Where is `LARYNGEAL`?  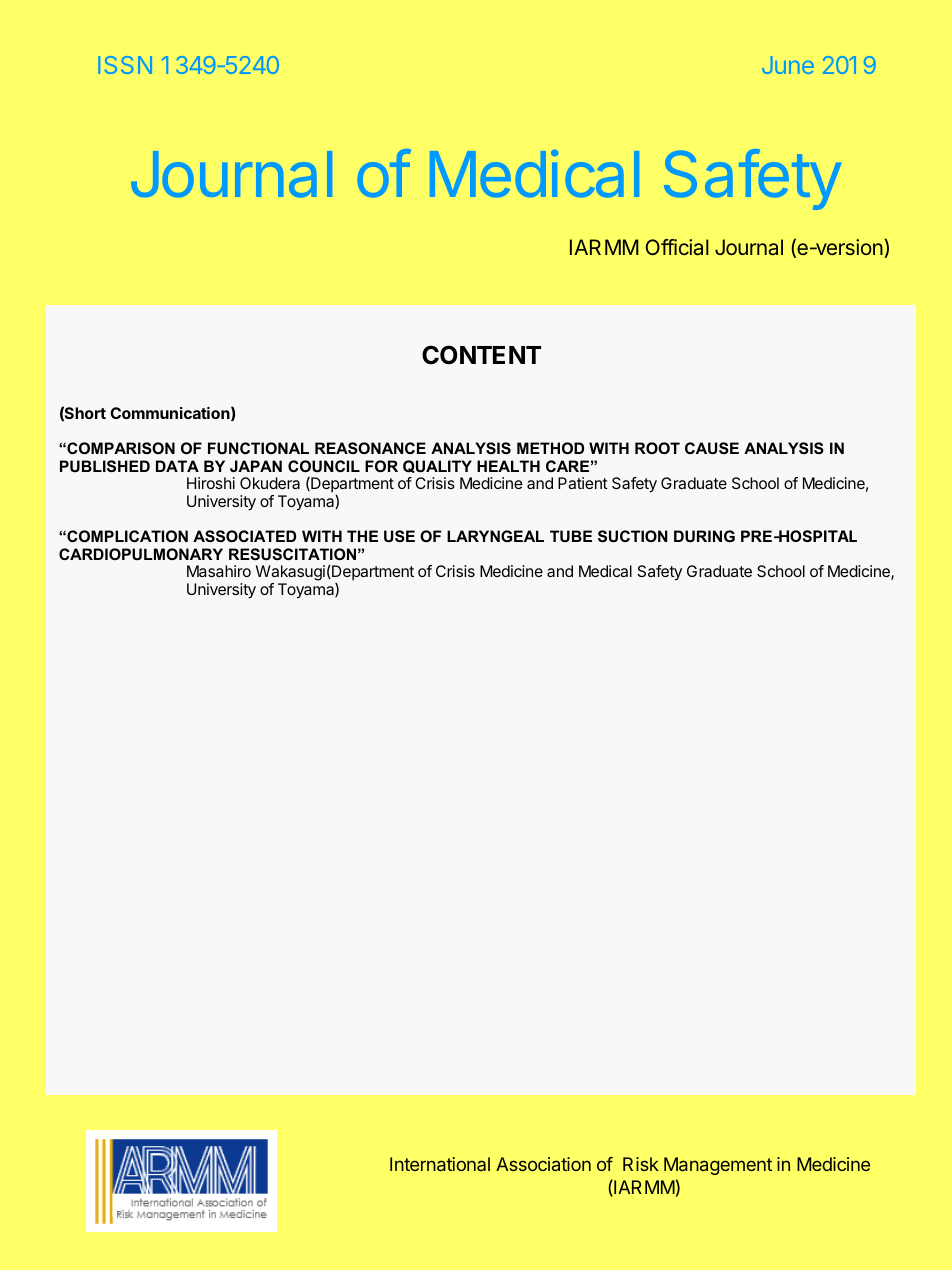 LARYNGEAL is located at coordinates (495, 536).
